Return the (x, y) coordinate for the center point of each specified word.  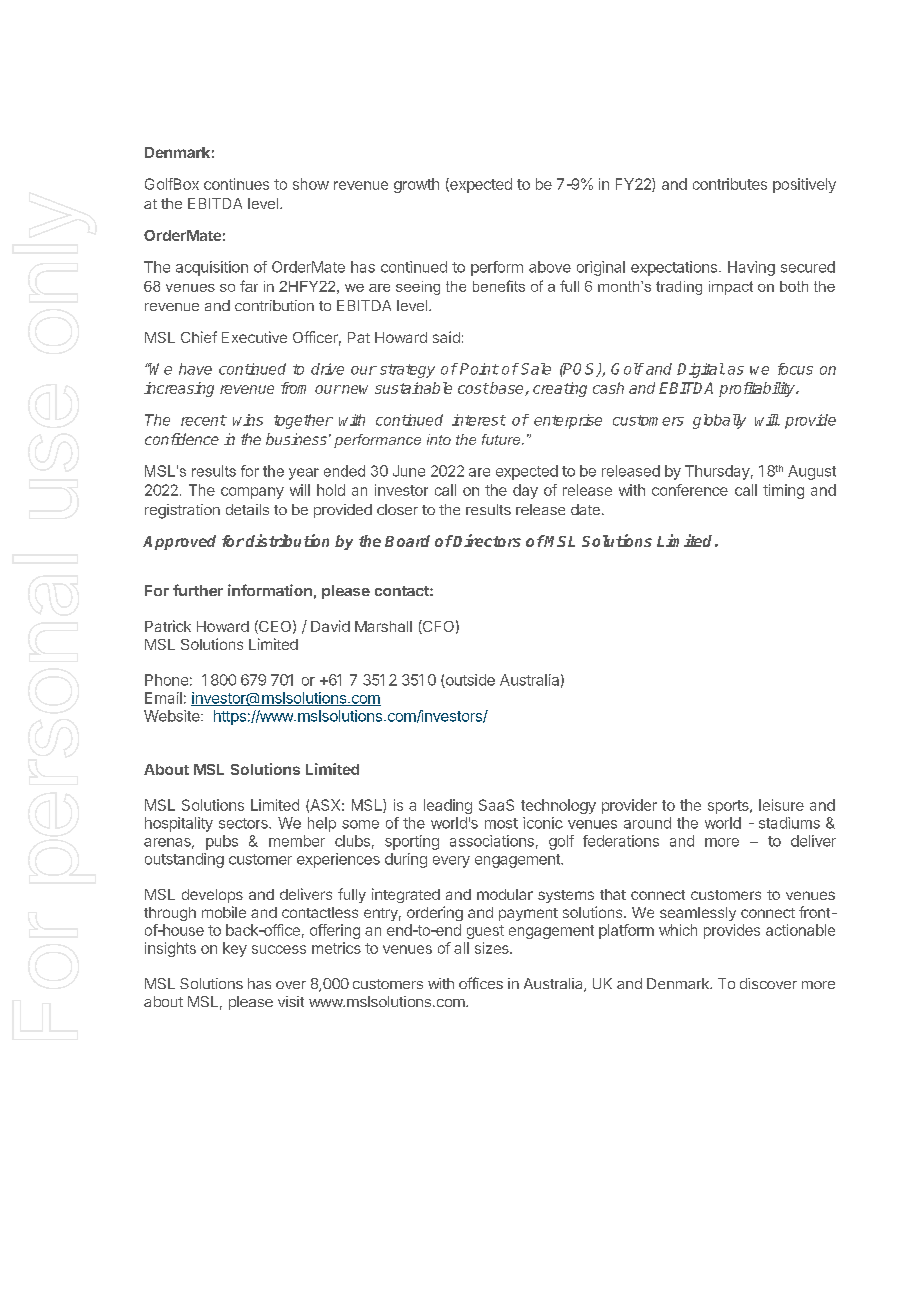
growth (416, 185)
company (252, 493)
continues (236, 184)
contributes (730, 184)
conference (690, 490)
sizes (493, 948)
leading (448, 806)
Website (173, 716)
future (502, 439)
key (235, 949)
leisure (781, 805)
